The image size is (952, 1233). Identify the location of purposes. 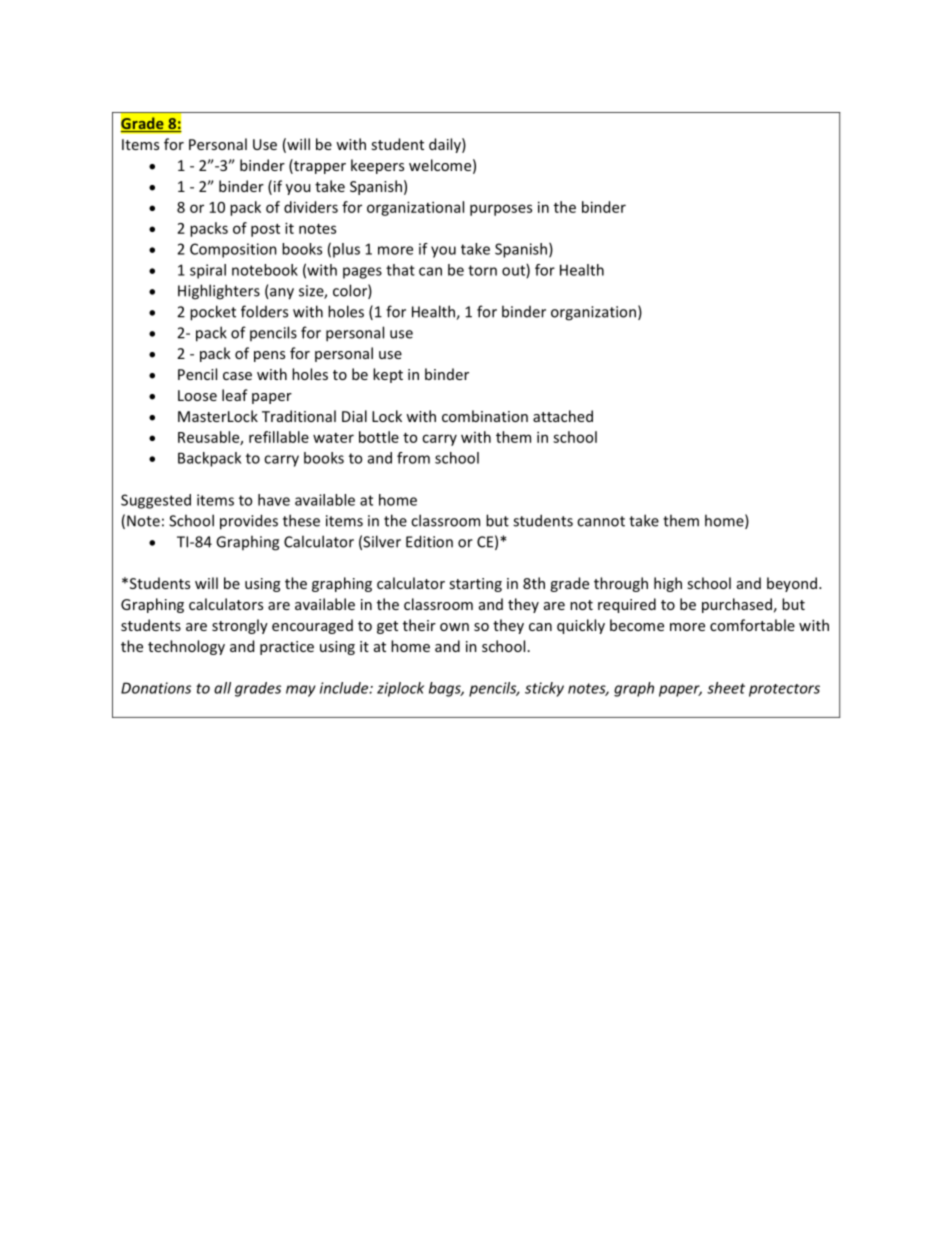
(501, 210).
